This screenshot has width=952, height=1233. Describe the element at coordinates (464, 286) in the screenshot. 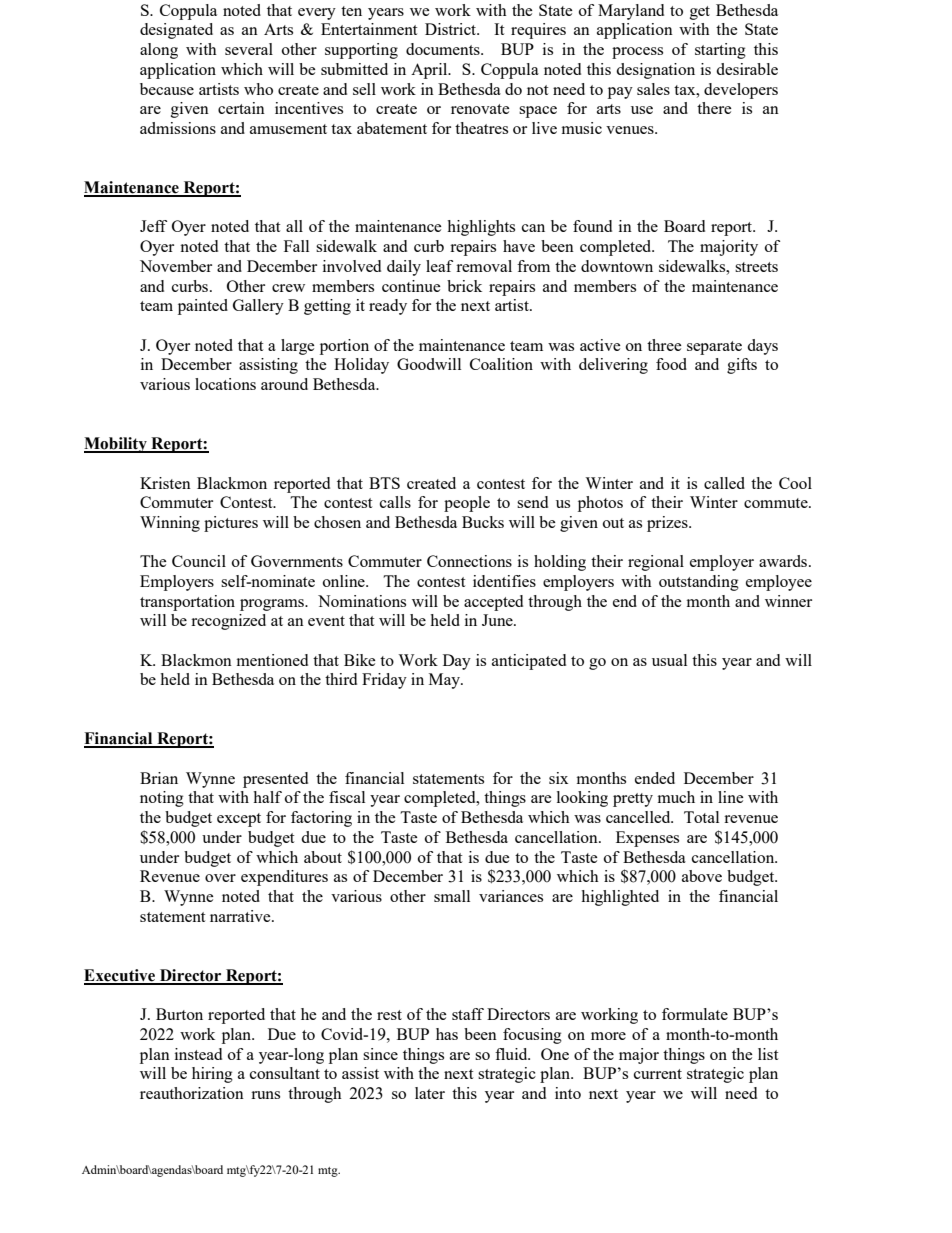

I see `brick` at that location.
